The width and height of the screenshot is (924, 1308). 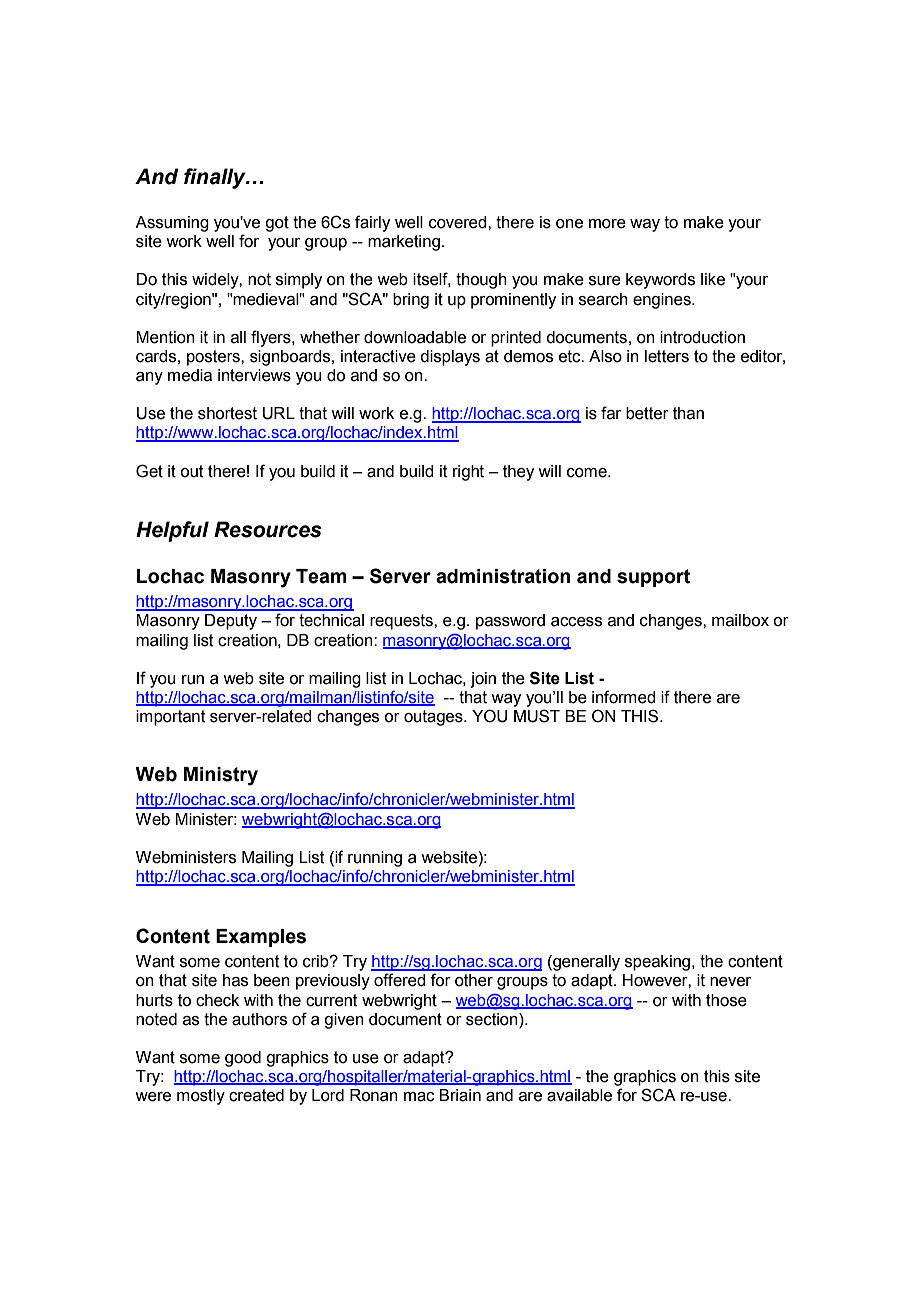 I want to click on join, so click(x=483, y=680).
